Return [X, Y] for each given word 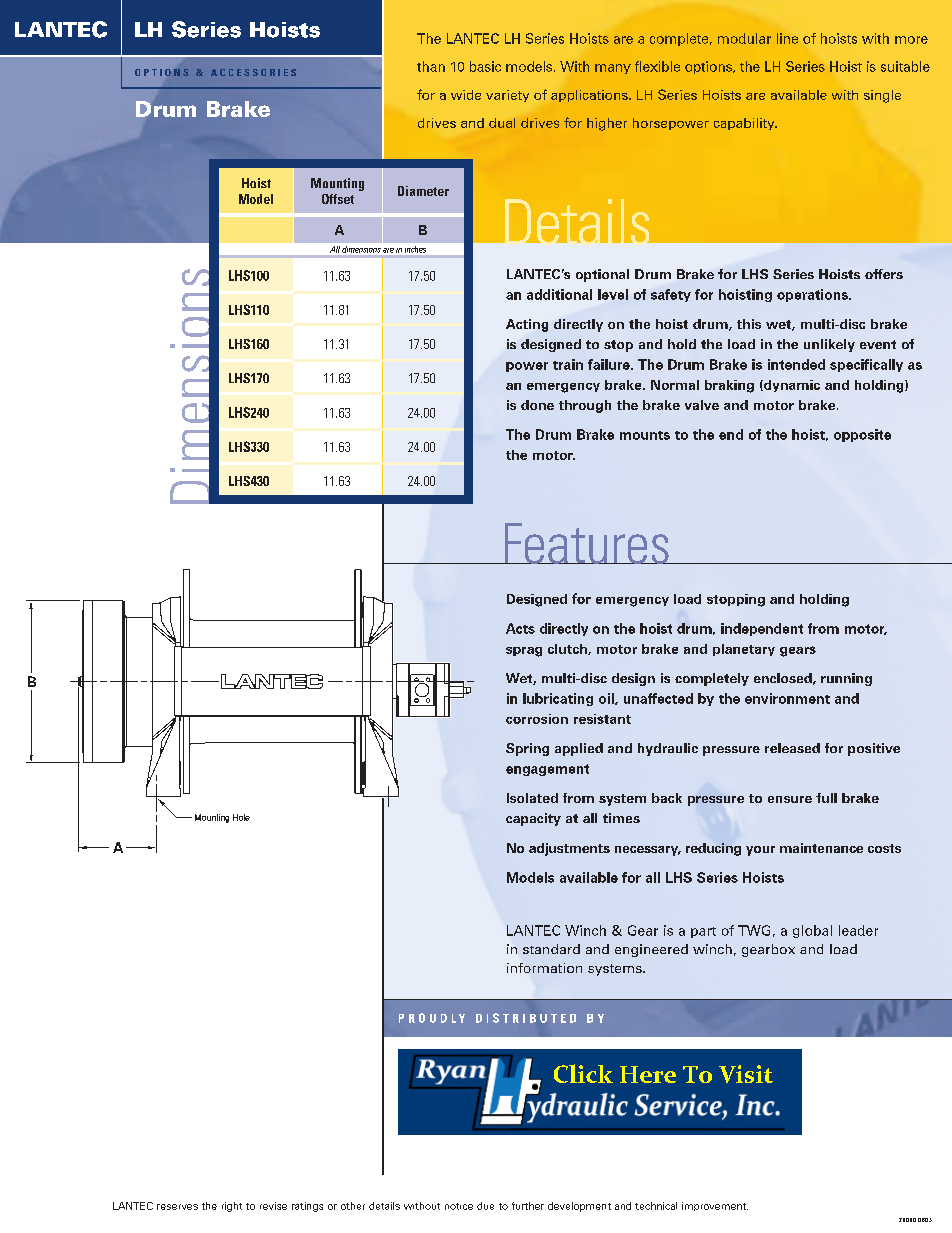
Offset [338, 199]
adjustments [569, 849]
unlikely [829, 345]
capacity [533, 819]
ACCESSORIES [253, 72]
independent [762, 629]
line [787, 38]
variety [507, 96]
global [812, 931]
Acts [520, 628]
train [568, 364]
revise [273, 1206]
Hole [241, 817]
